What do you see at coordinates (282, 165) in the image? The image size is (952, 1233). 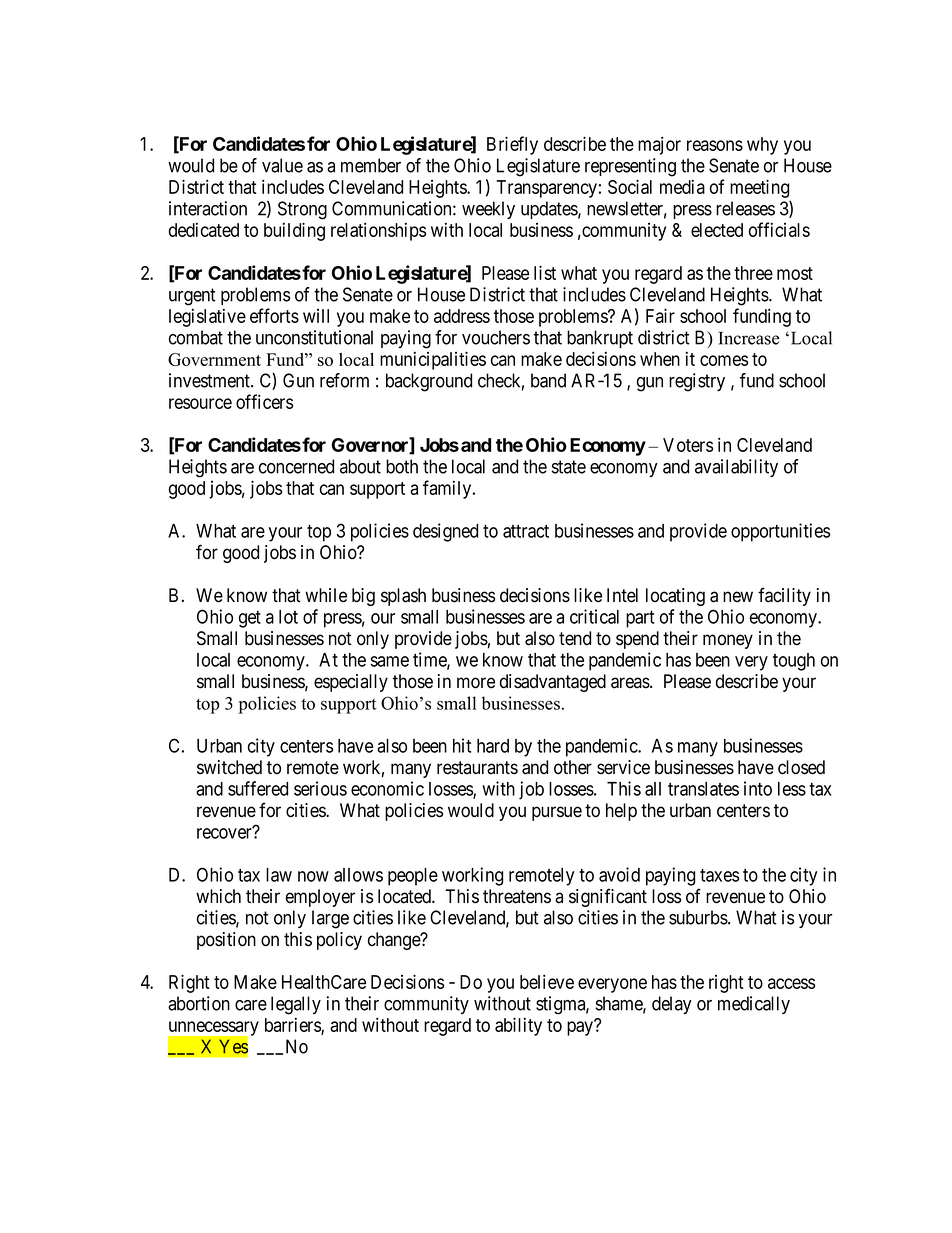 I see `value` at bounding box center [282, 165].
